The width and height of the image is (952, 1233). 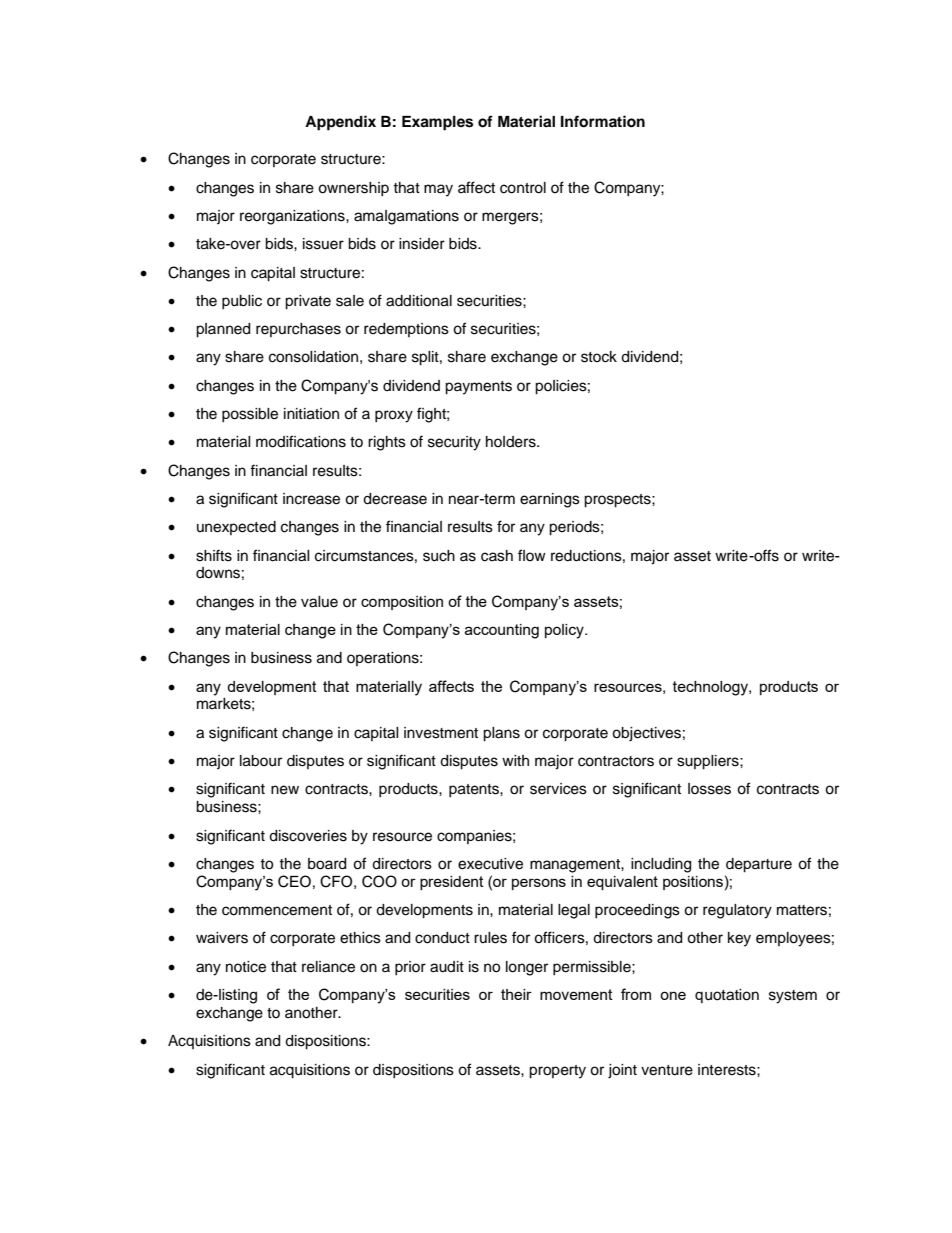 I want to click on accounting, so click(x=502, y=631).
